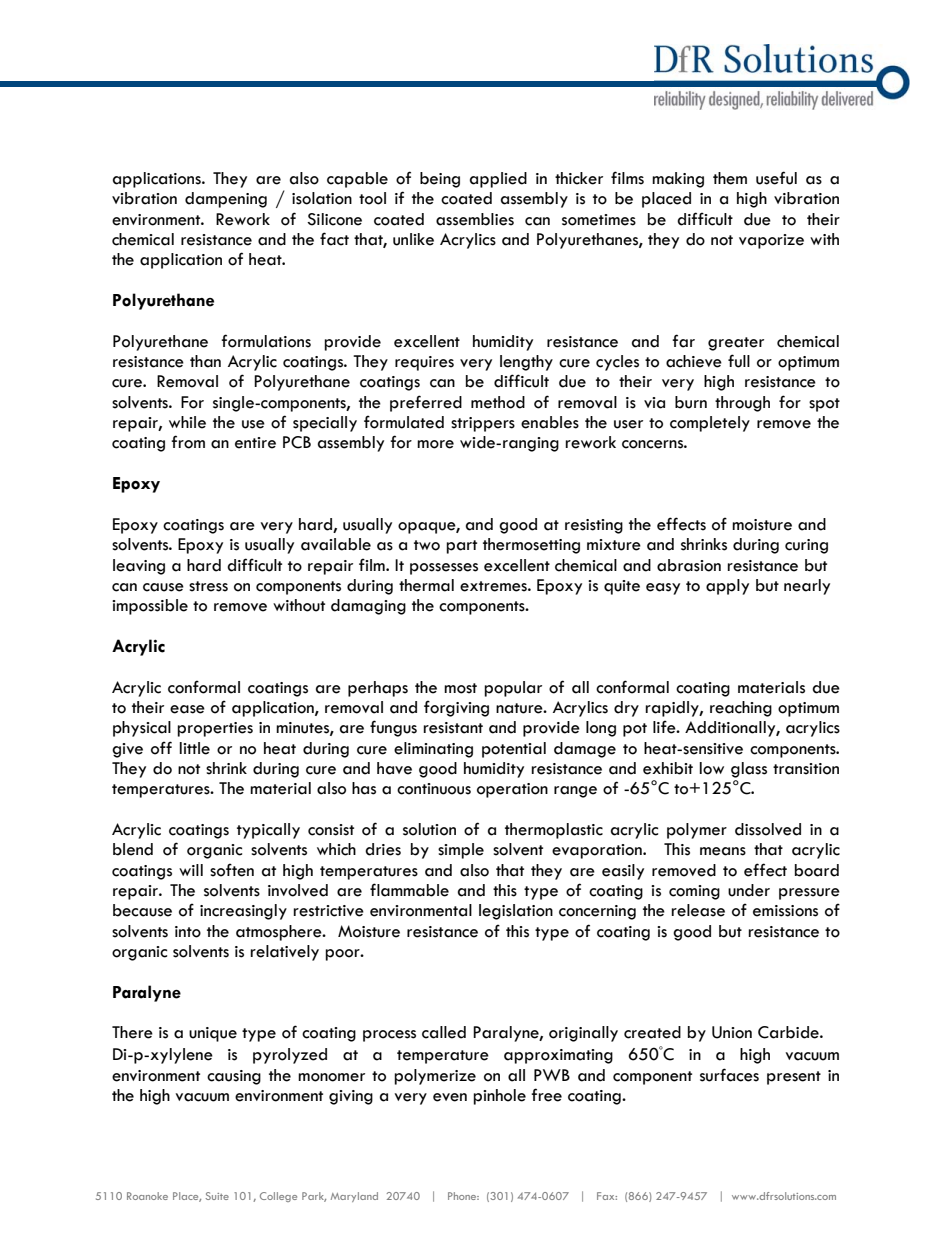 The image size is (952, 1233). Describe the element at coordinates (460, 688) in the screenshot. I see `most` at that location.
